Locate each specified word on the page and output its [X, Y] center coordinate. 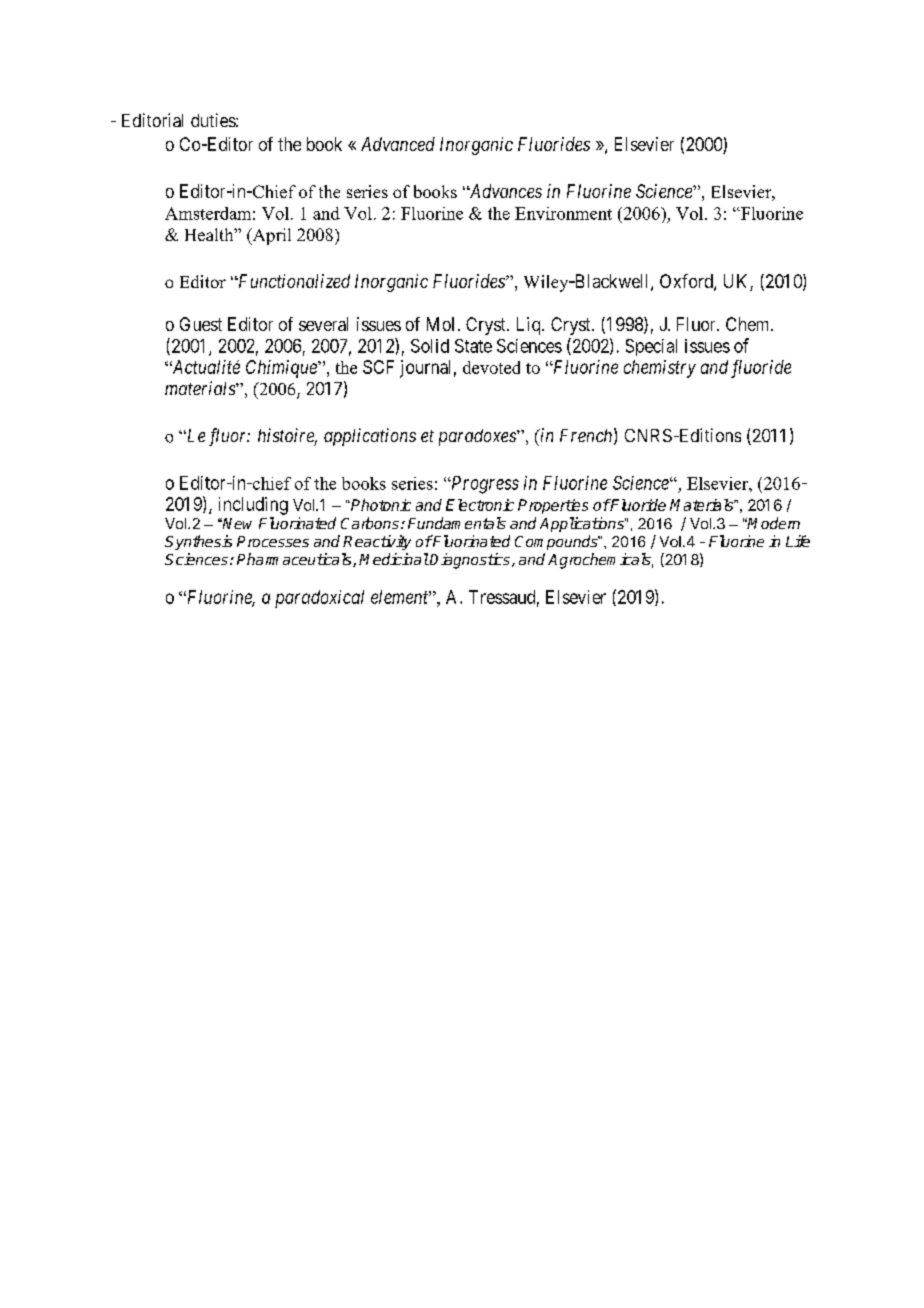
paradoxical [319, 599]
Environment [563, 213]
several [323, 324]
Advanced [398, 144]
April [270, 236]
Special [651, 347]
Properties [553, 506]
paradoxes [478, 437]
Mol [440, 324]
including [253, 506]
